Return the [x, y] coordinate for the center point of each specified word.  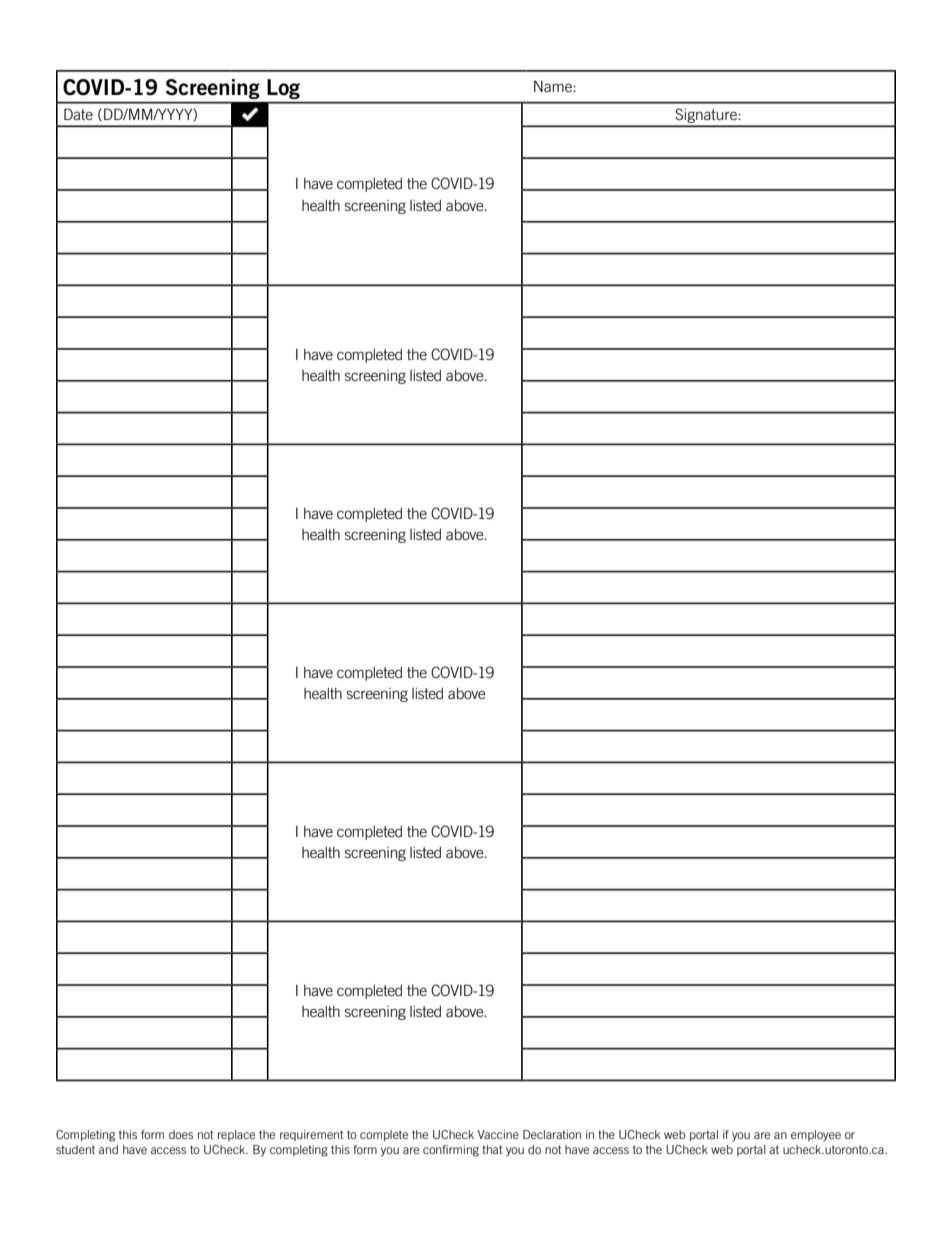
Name [554, 86]
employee [816, 1136]
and [108, 1149]
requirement [312, 1135]
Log [283, 89]
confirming [451, 1151]
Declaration [552, 1134]
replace [236, 1135]
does [181, 1134]
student [75, 1149]
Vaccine [498, 1134]
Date [78, 114]
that [492, 1149]
